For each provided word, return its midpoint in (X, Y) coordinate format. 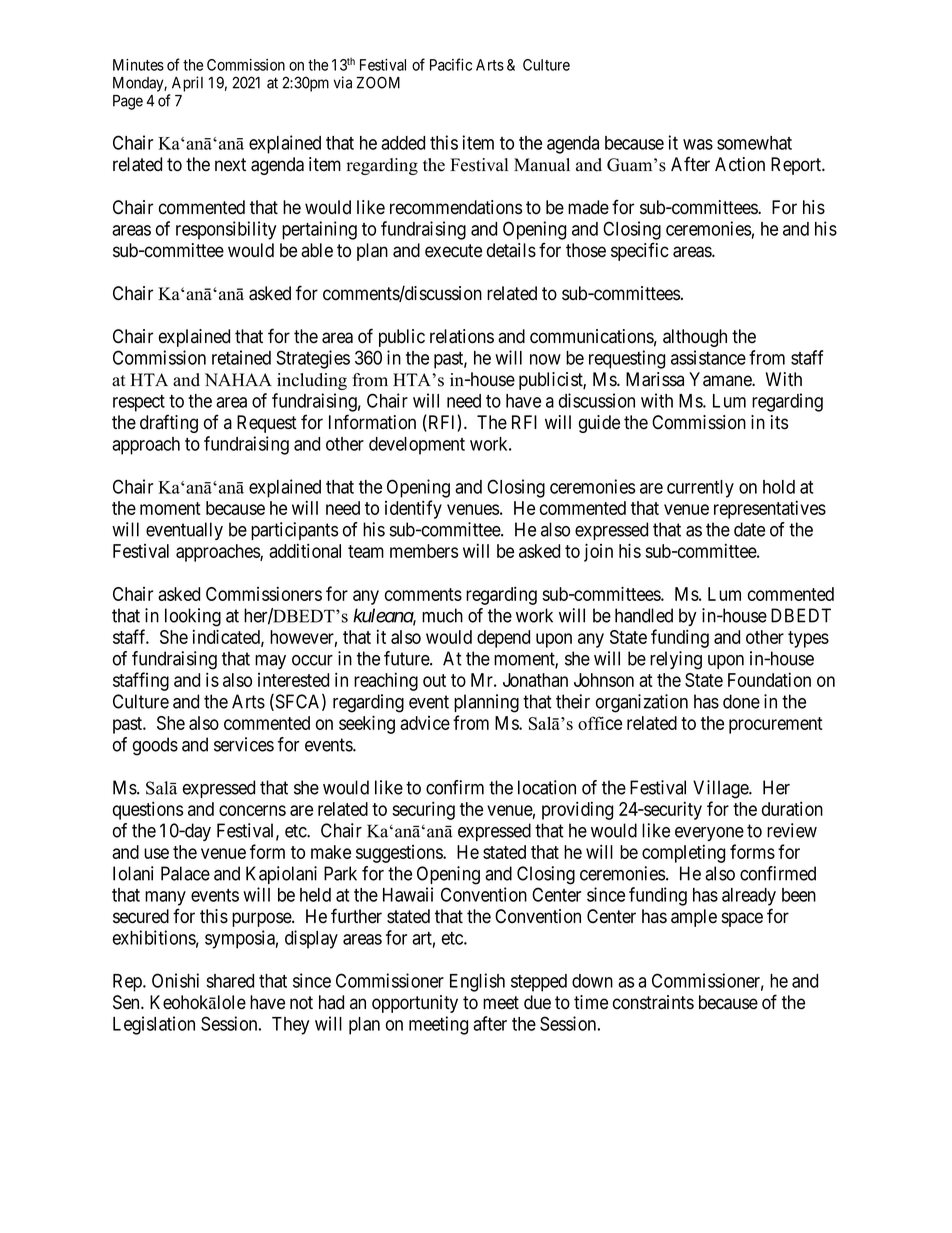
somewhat (754, 143)
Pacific (451, 64)
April (187, 84)
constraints (653, 1002)
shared (230, 981)
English (477, 982)
